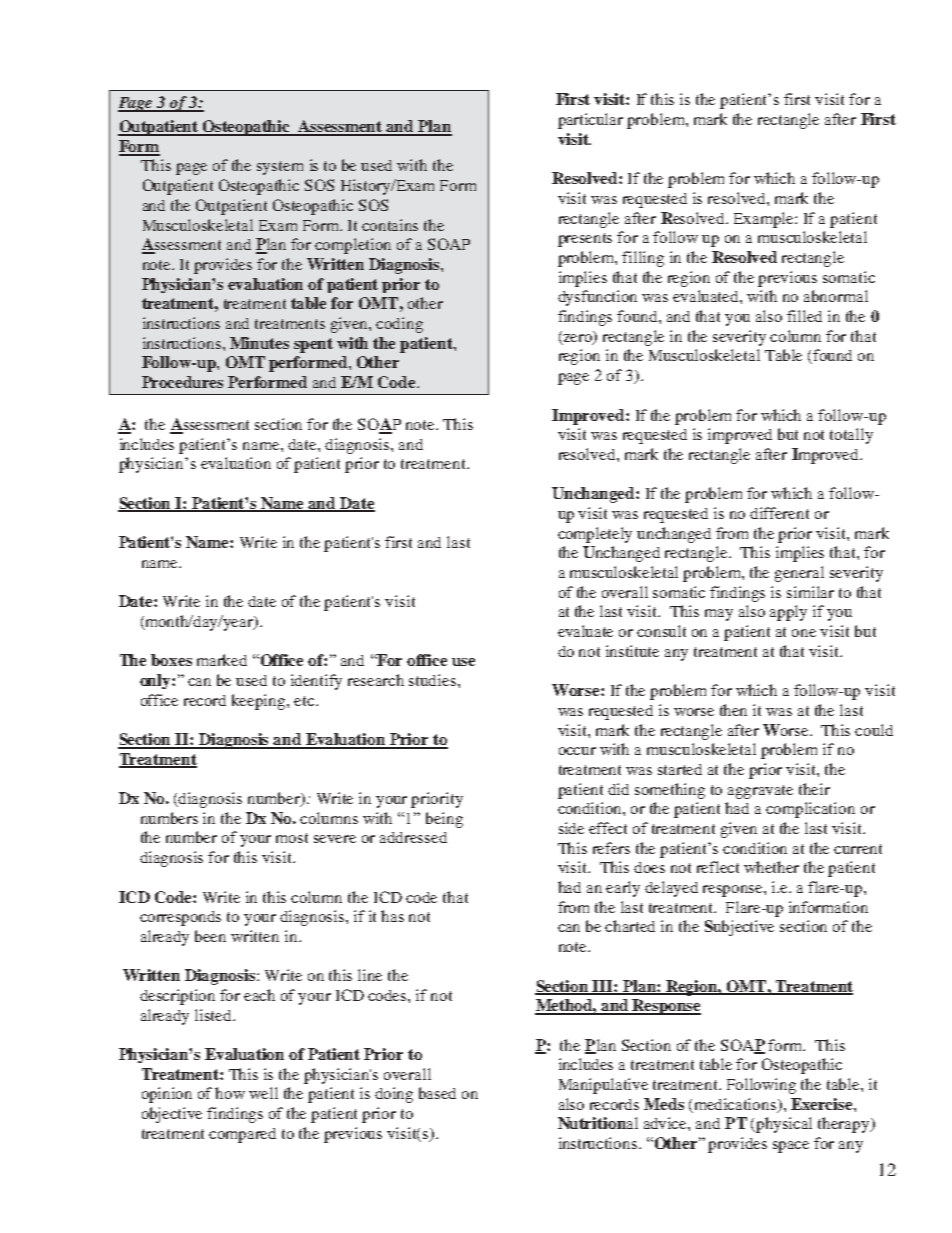 The height and width of the page is (1233, 952). Describe the element at coordinates (171, 660) in the page. I see `boxes` at that location.
